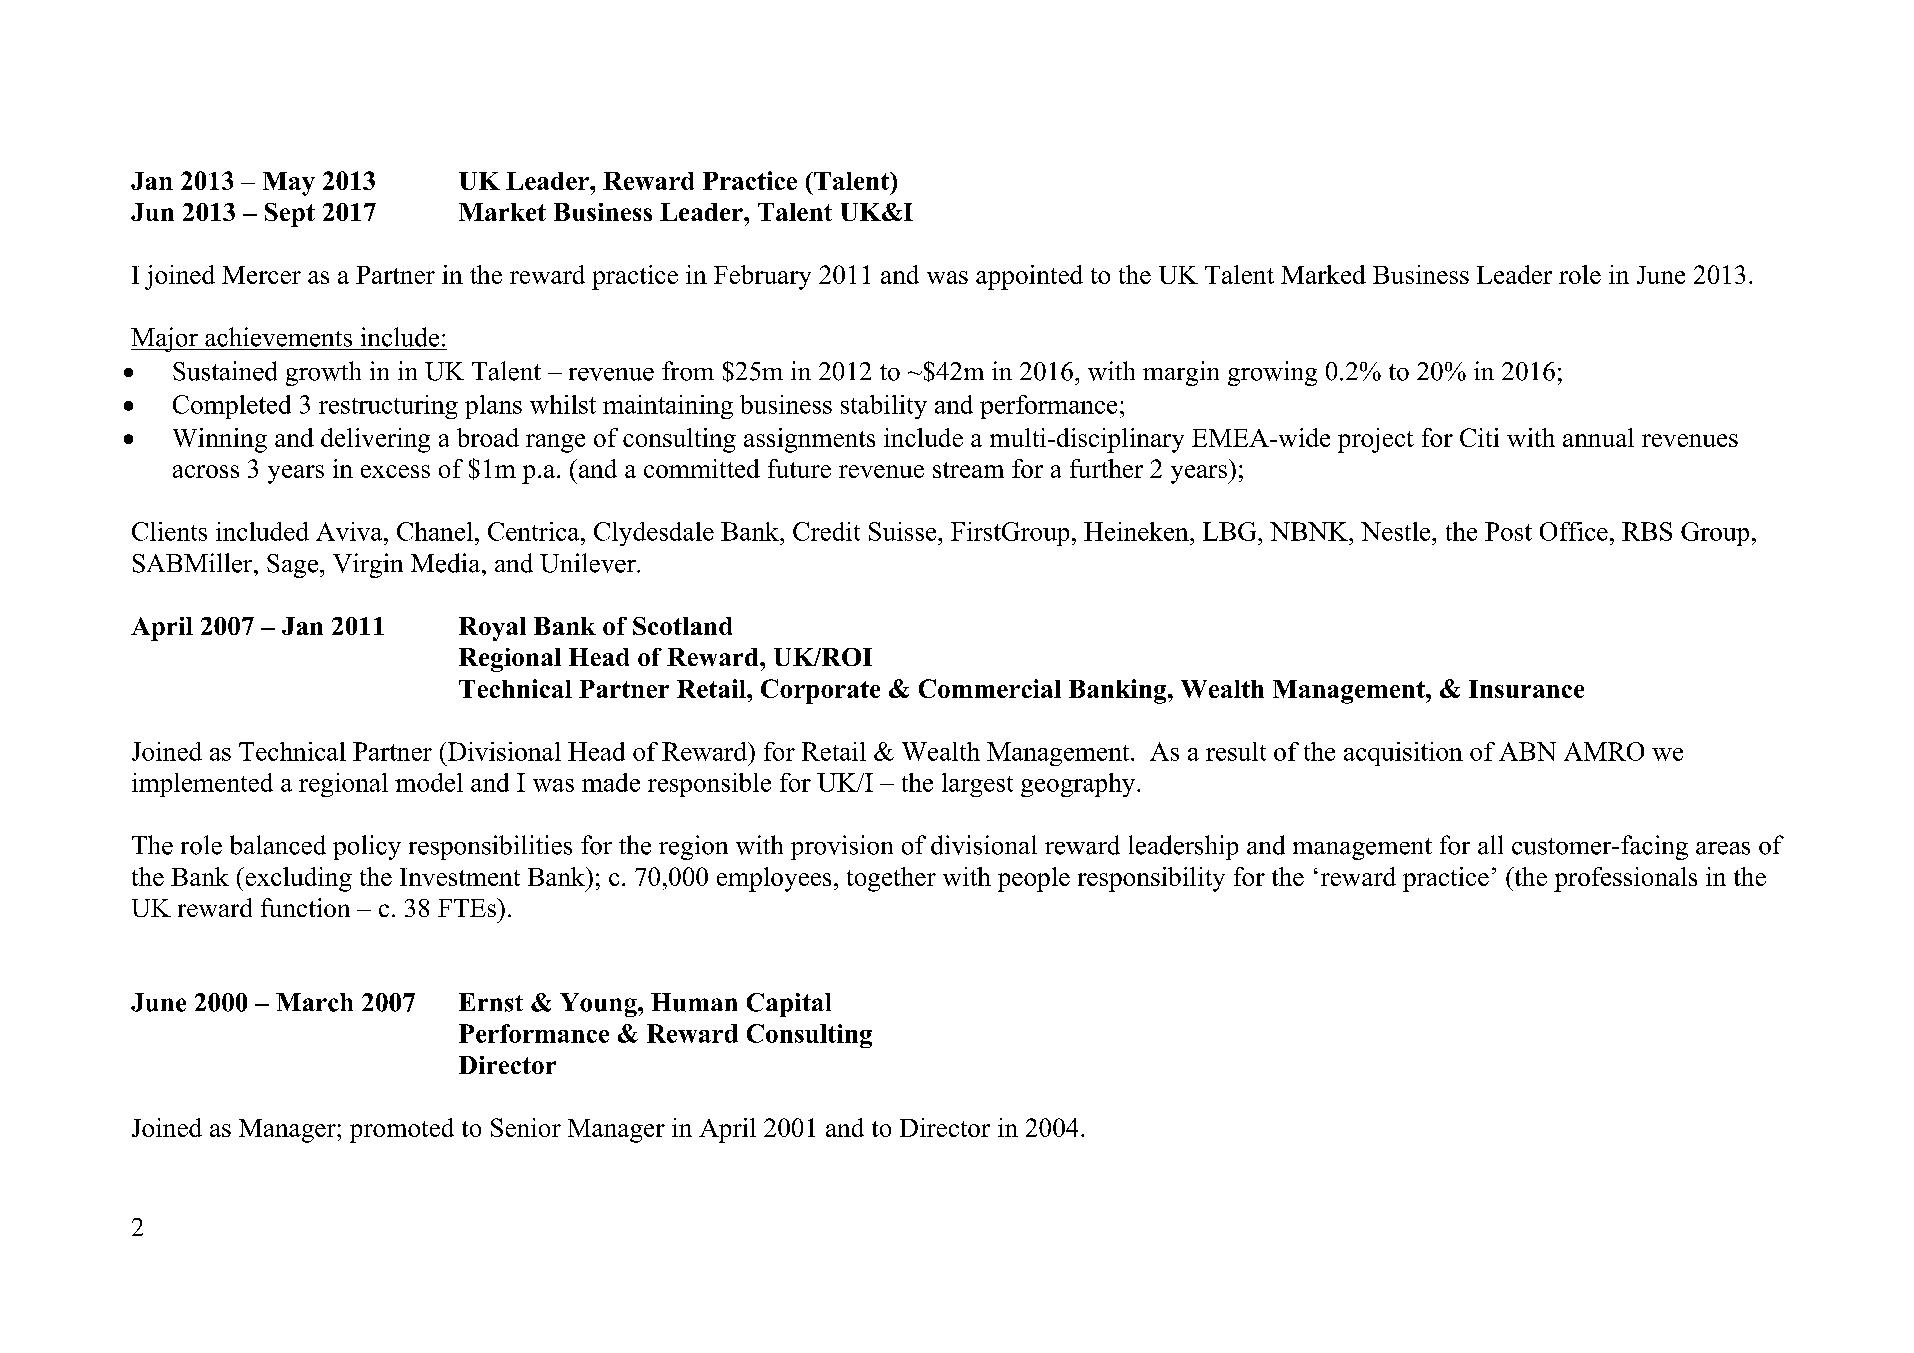  I want to click on promoted, so click(402, 1130).
